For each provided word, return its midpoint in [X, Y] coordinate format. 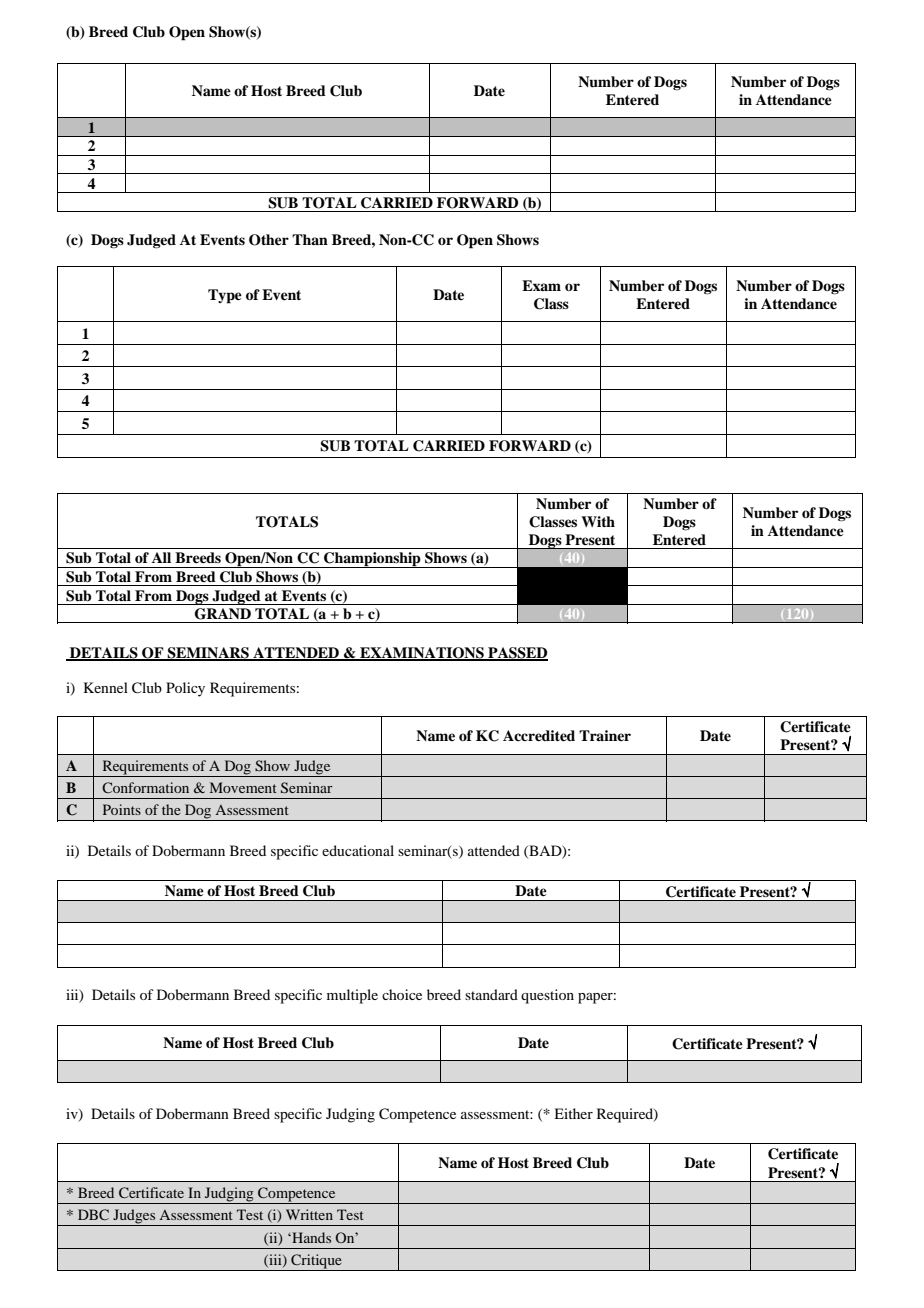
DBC [93, 1214]
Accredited [539, 735]
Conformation [145, 787]
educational [358, 850]
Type [225, 296]
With [598, 521]
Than [310, 239]
